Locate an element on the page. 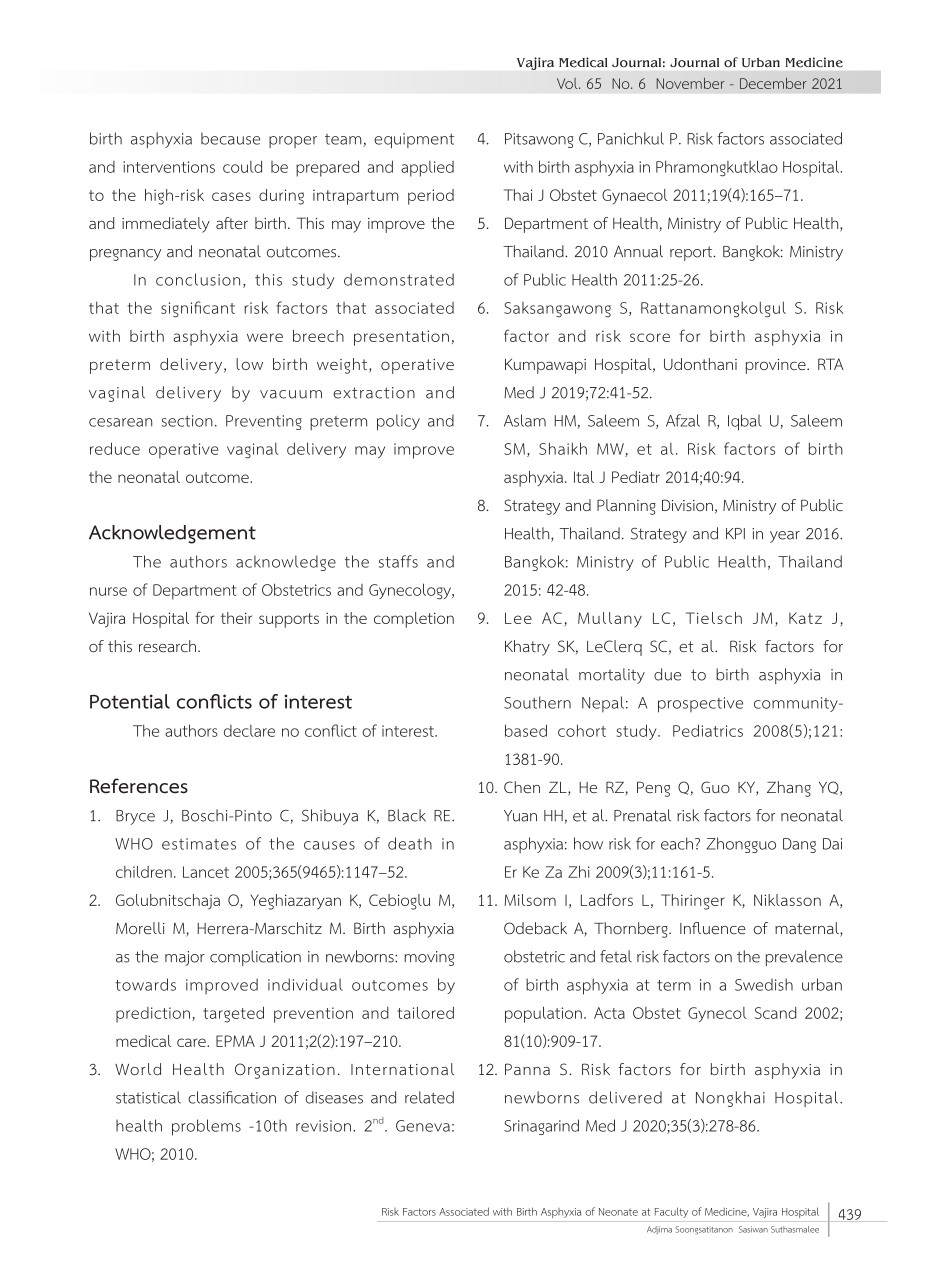 The width and height of the page is (932, 1288). Geneva is located at coordinates (423, 1126).
